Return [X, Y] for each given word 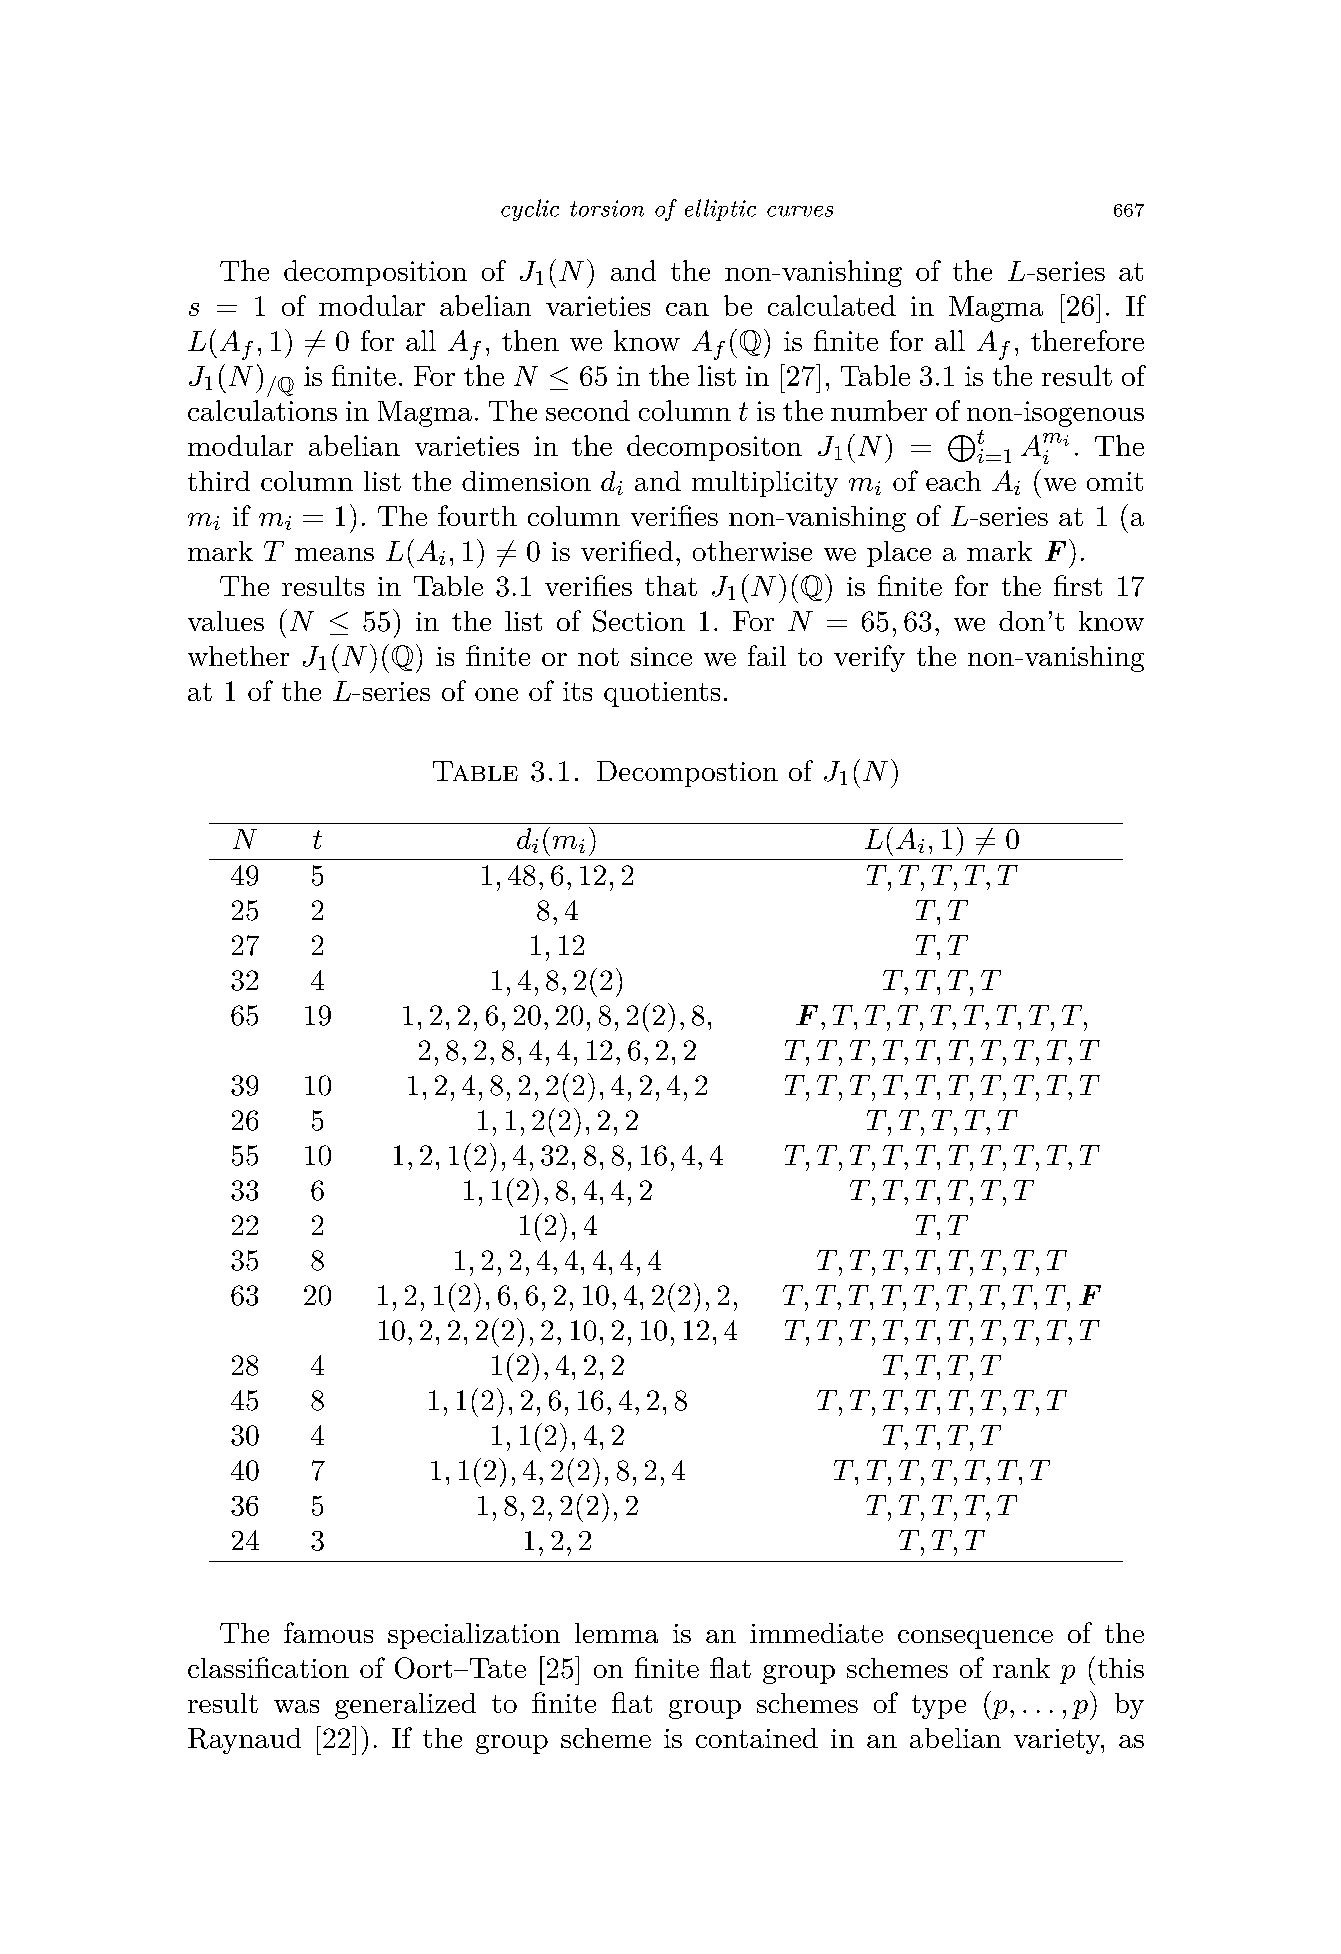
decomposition [375, 273]
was [296, 1706]
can [687, 309]
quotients [662, 694]
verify [869, 658]
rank [1021, 1668]
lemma [616, 1633]
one [496, 694]
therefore [1087, 340]
